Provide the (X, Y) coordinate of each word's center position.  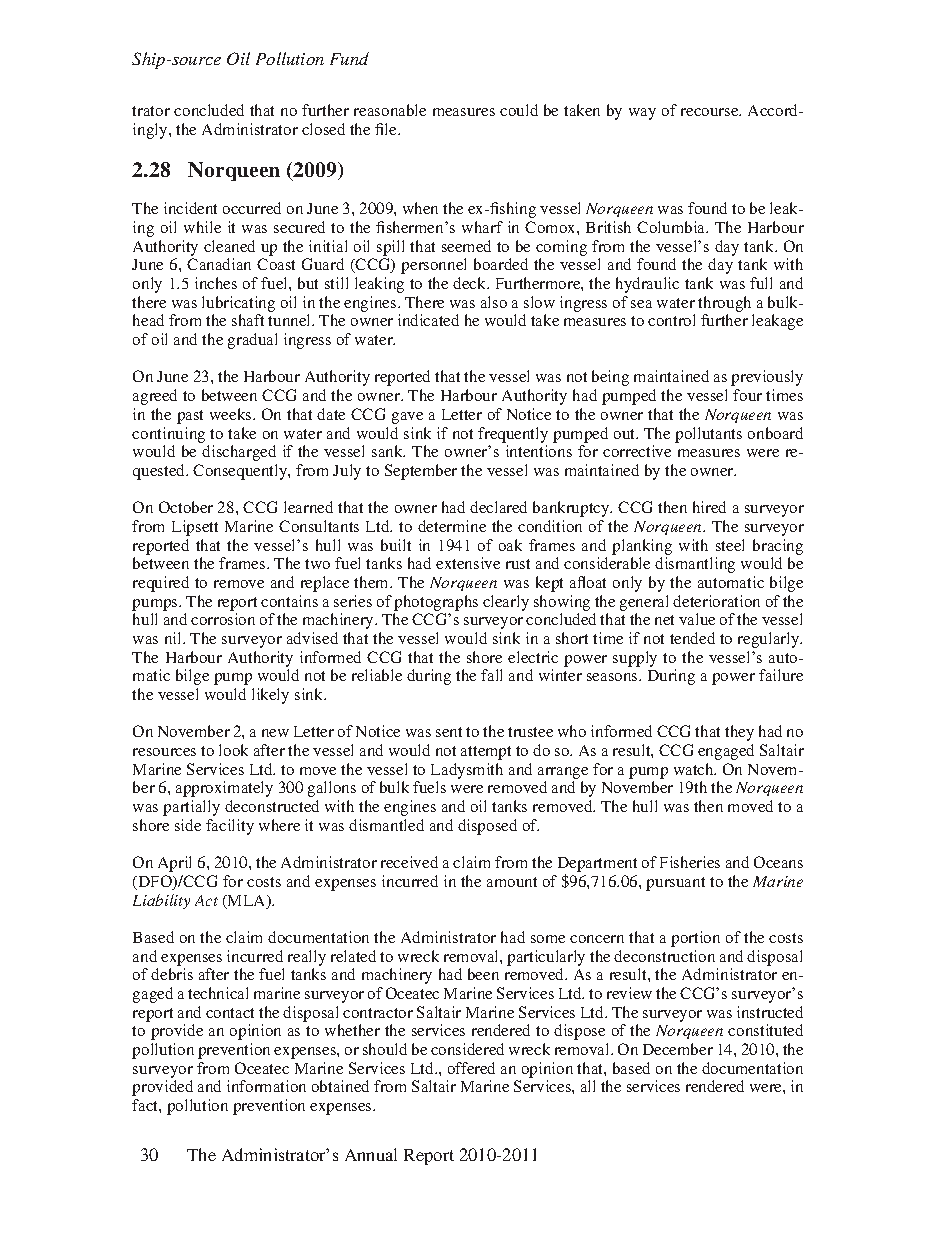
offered (471, 1068)
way (642, 114)
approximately (224, 789)
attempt (486, 753)
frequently (513, 435)
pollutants (708, 435)
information (266, 1086)
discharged (239, 453)
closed (323, 129)
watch (695, 769)
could (519, 110)
